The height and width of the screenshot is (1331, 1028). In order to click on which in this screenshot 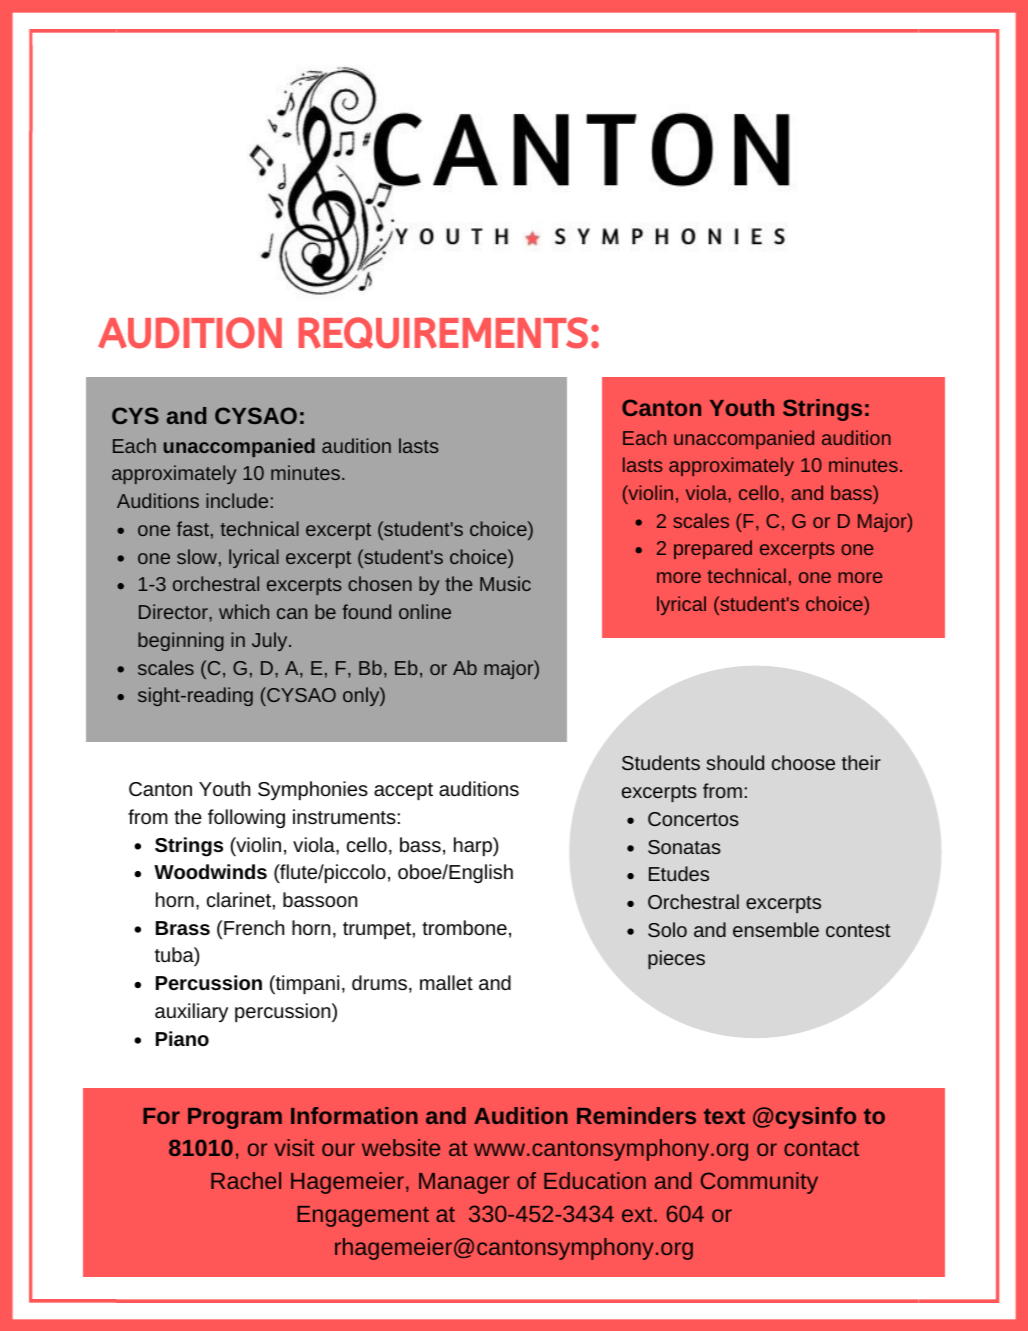, I will do `click(244, 611)`.
